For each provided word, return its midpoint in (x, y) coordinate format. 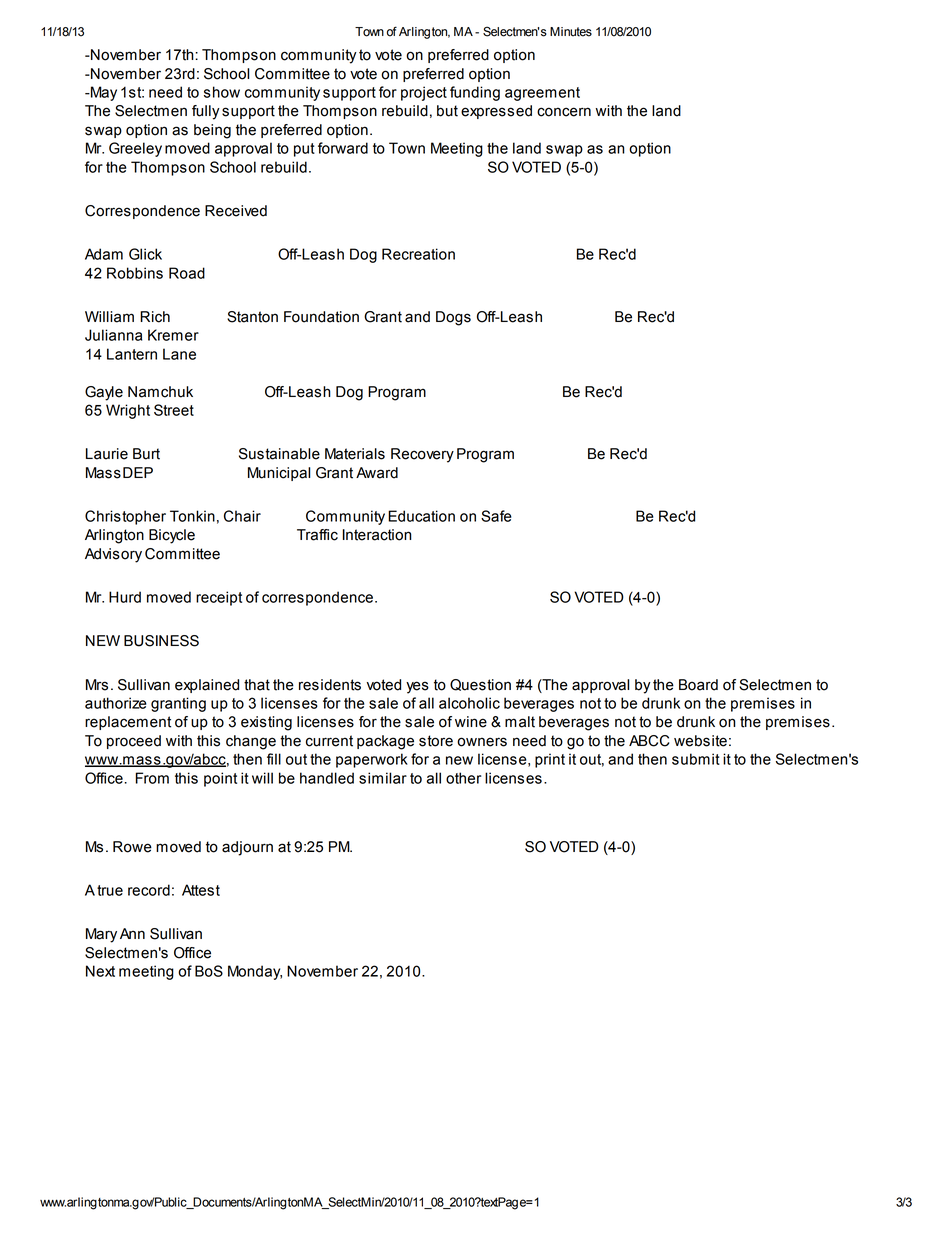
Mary (101, 935)
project (424, 93)
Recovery (422, 455)
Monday (255, 972)
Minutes (571, 32)
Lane (179, 354)
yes (417, 687)
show (222, 92)
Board (698, 685)
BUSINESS (161, 641)
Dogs (453, 318)
